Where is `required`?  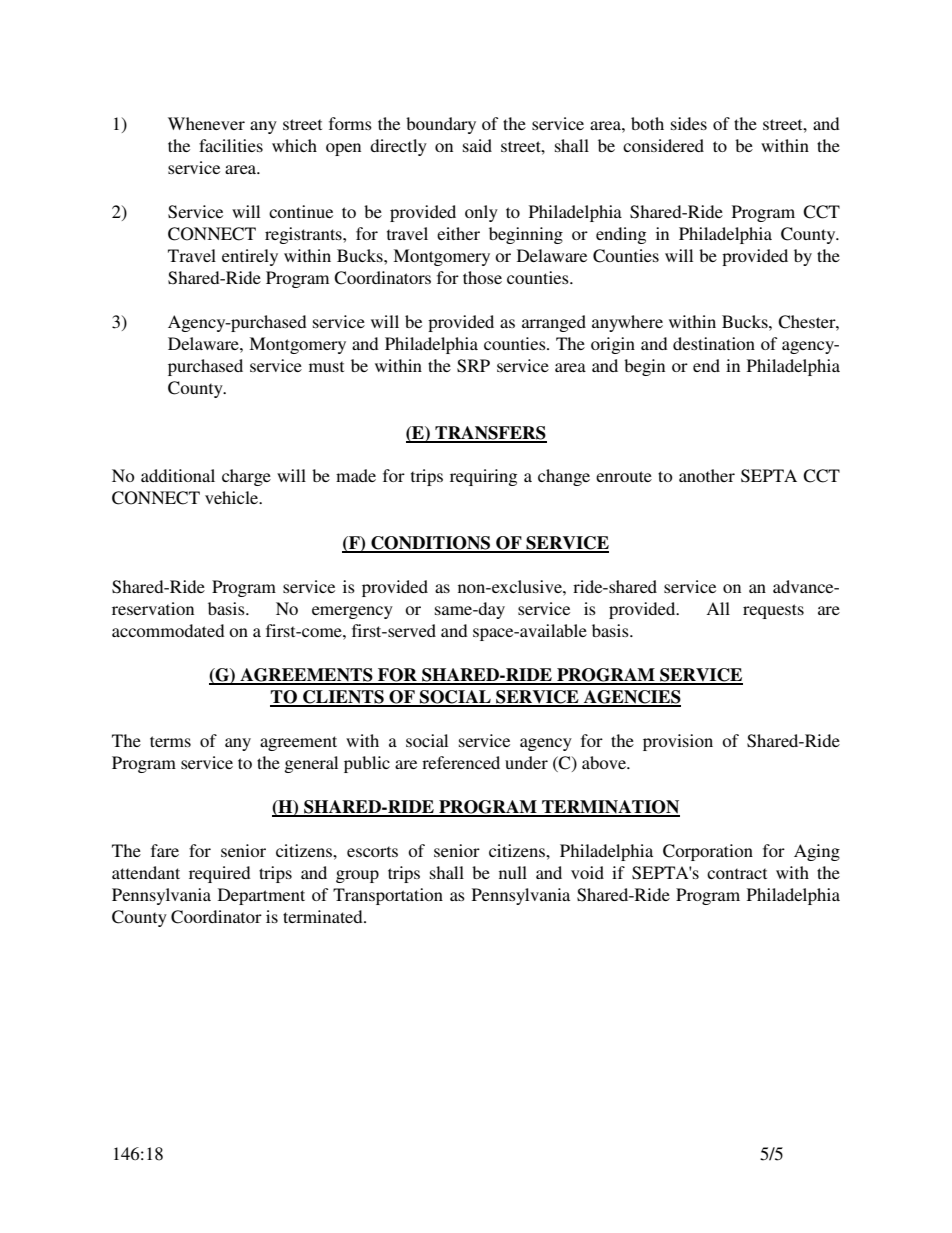 required is located at coordinates (220, 874).
